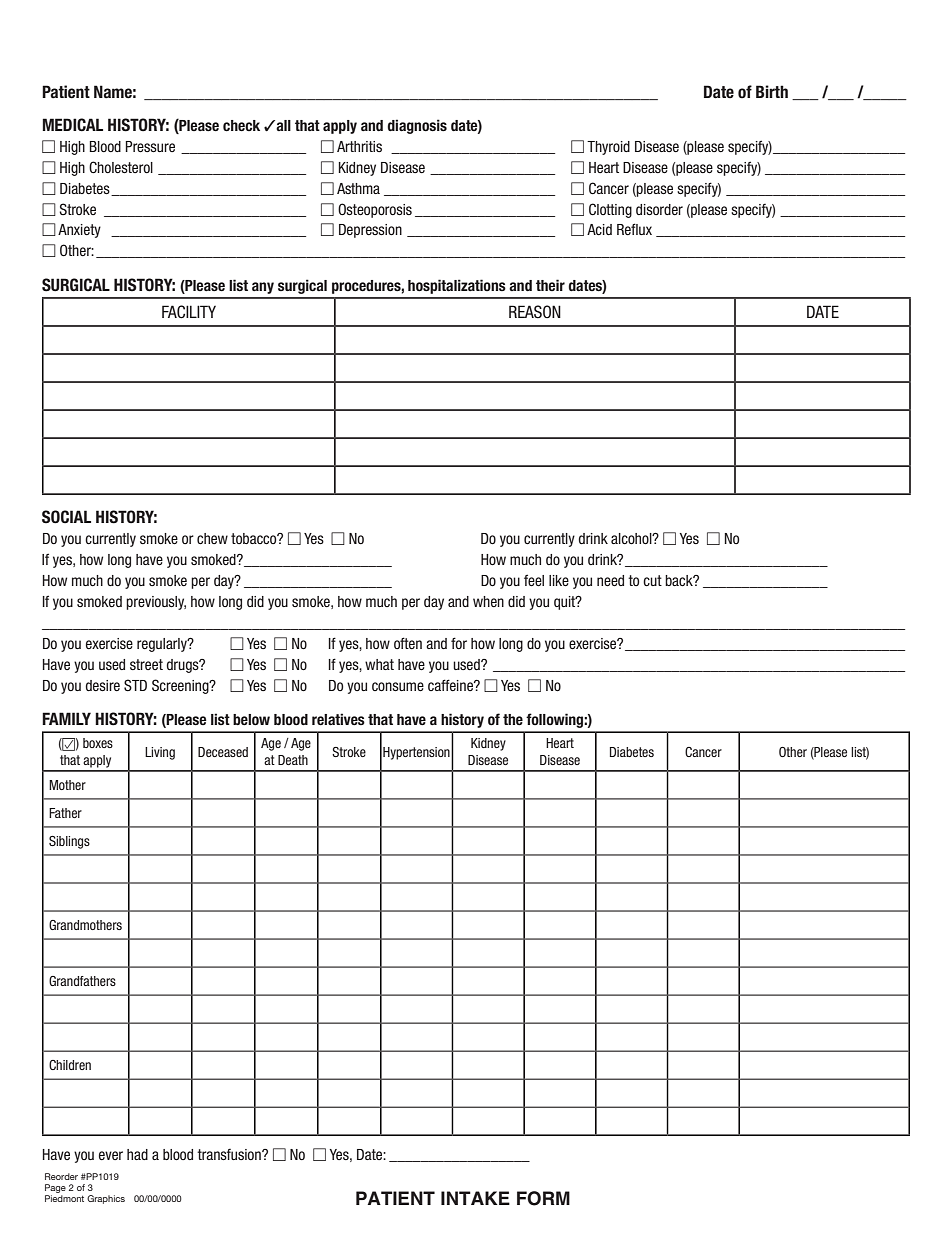 Image resolution: width=952 pixels, height=1233 pixels. What do you see at coordinates (408, 643) in the screenshot?
I see `often` at bounding box center [408, 643].
